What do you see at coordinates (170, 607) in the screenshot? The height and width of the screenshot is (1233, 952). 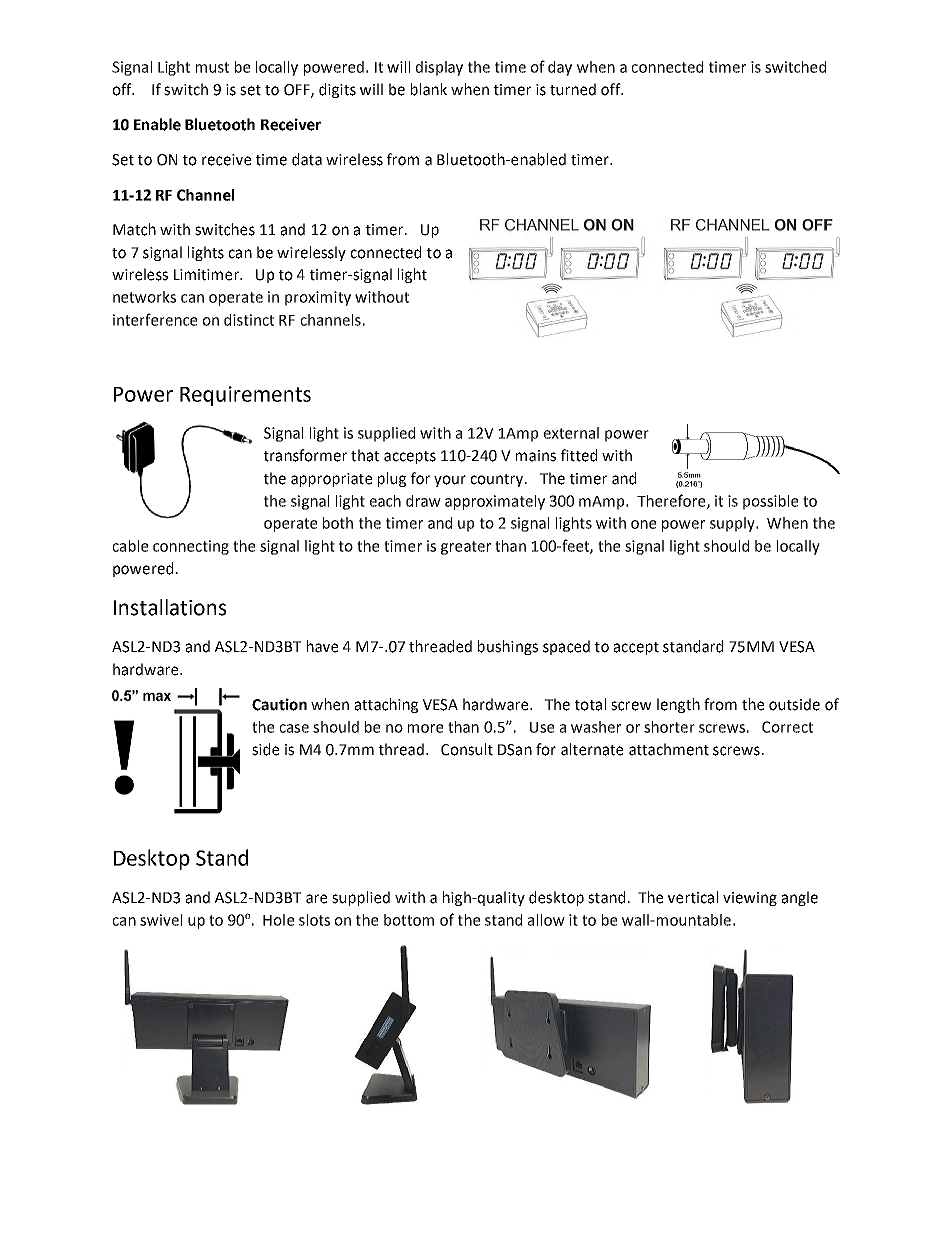 I see `Installations` at bounding box center [170, 607].
